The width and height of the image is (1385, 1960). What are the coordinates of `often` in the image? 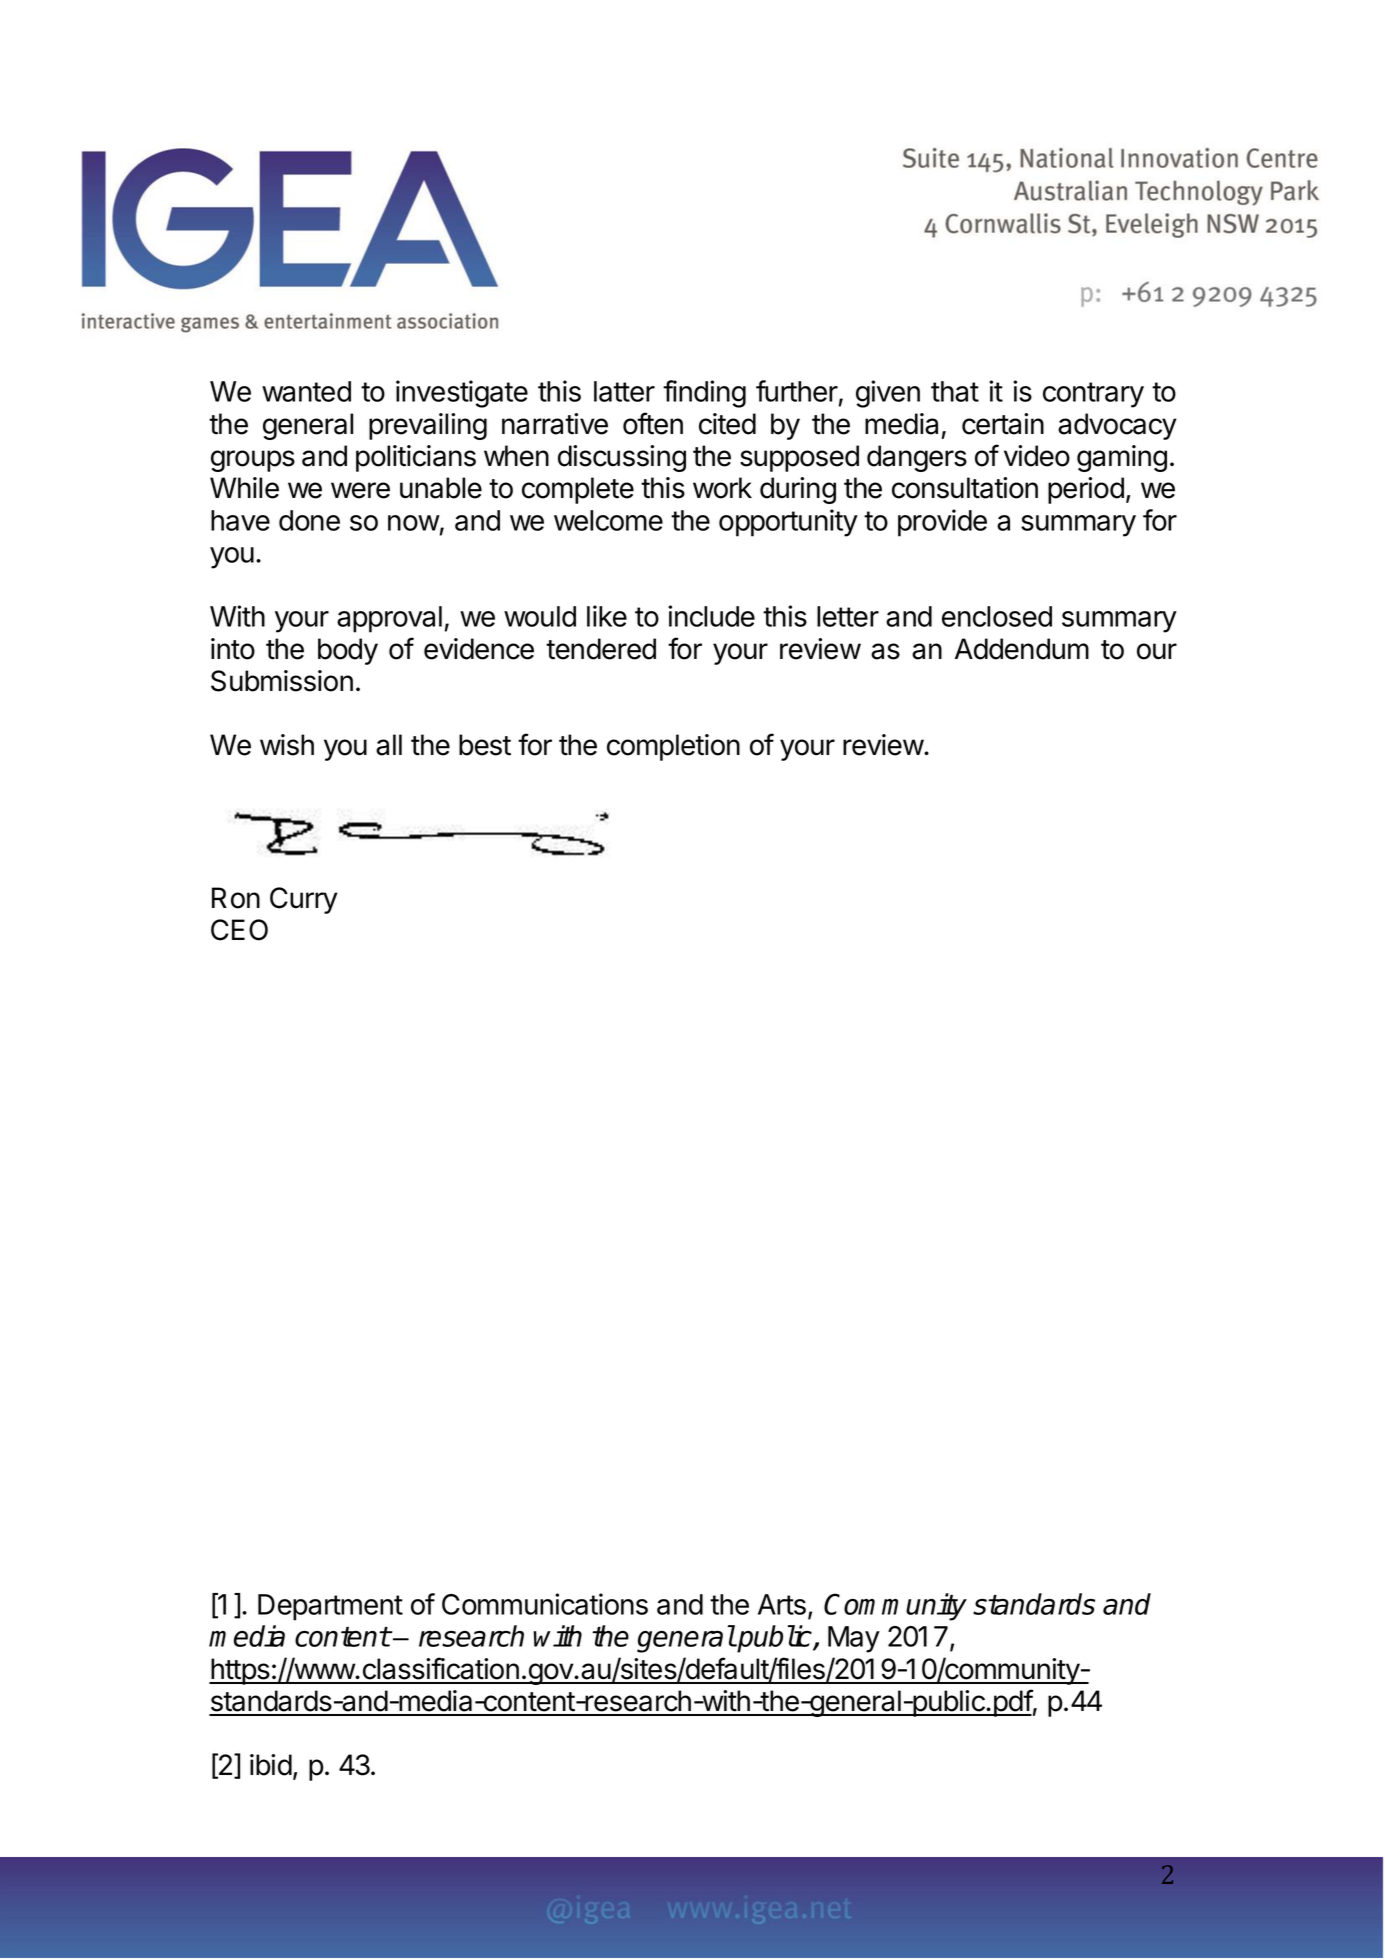 It's located at (653, 423).
